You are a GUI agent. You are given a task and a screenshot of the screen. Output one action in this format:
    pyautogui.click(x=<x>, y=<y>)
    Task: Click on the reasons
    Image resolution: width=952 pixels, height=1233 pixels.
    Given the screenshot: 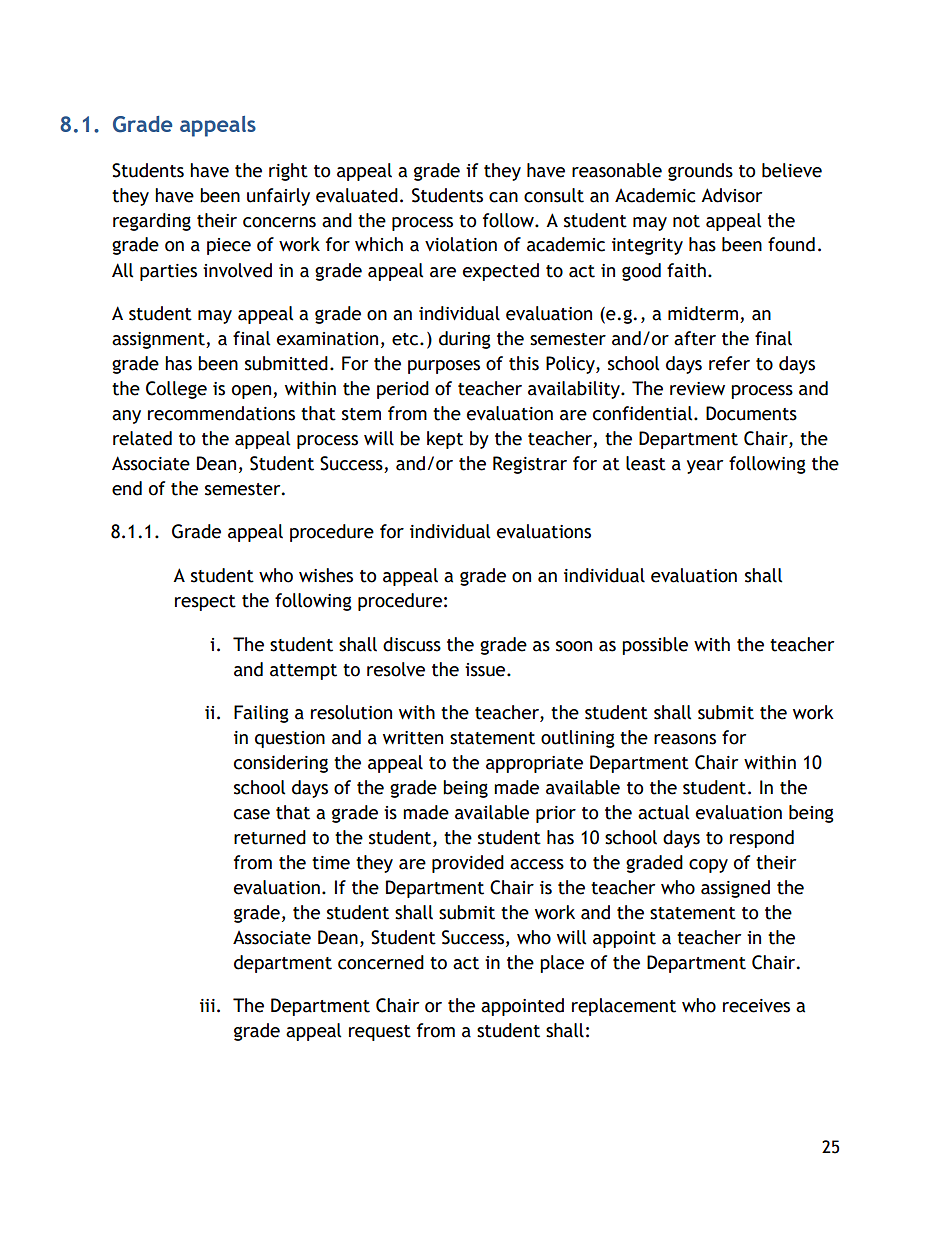 What is the action you would take?
    pyautogui.click(x=685, y=739)
